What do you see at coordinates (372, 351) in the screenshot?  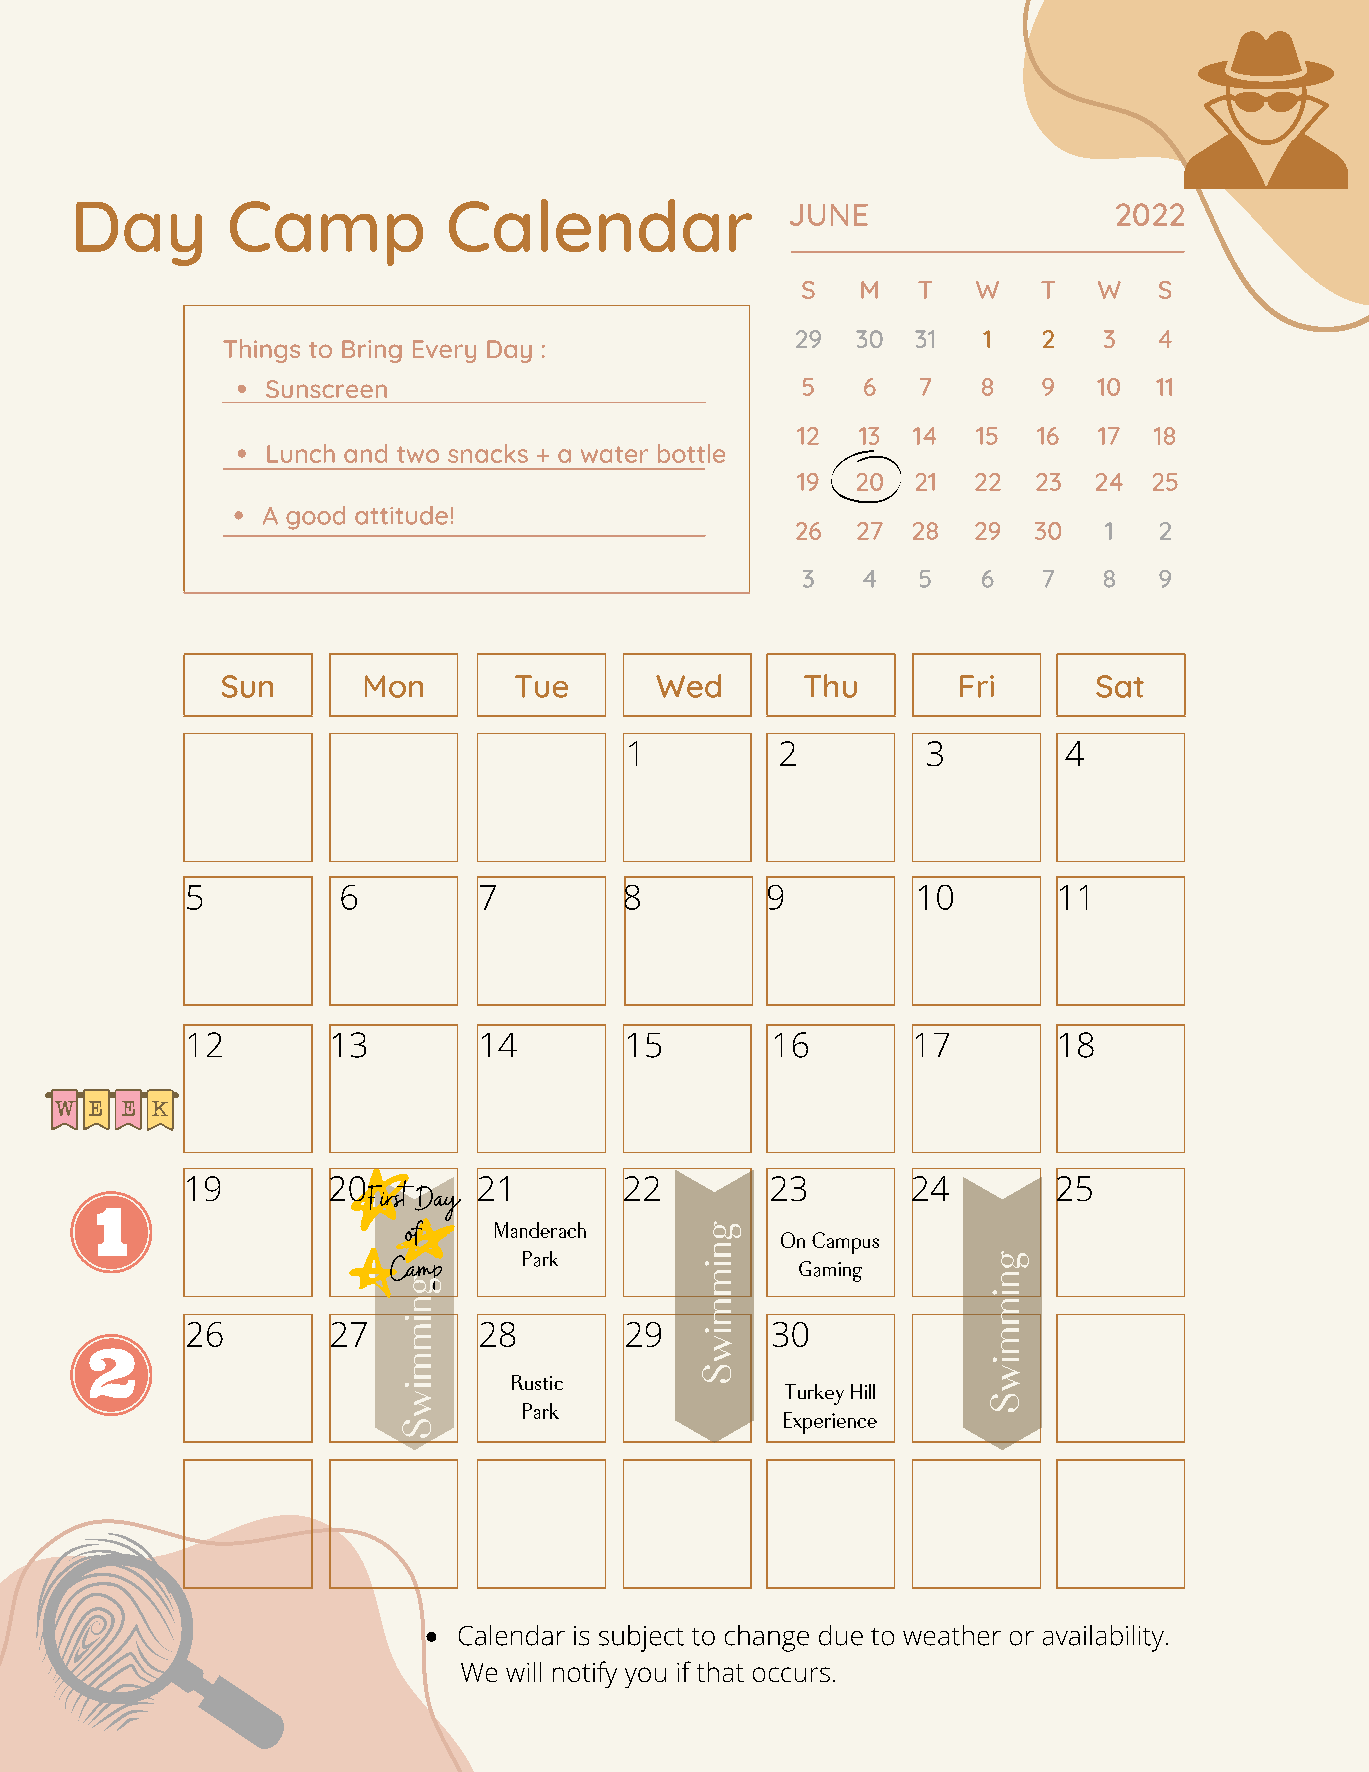 I see `Bring` at bounding box center [372, 351].
